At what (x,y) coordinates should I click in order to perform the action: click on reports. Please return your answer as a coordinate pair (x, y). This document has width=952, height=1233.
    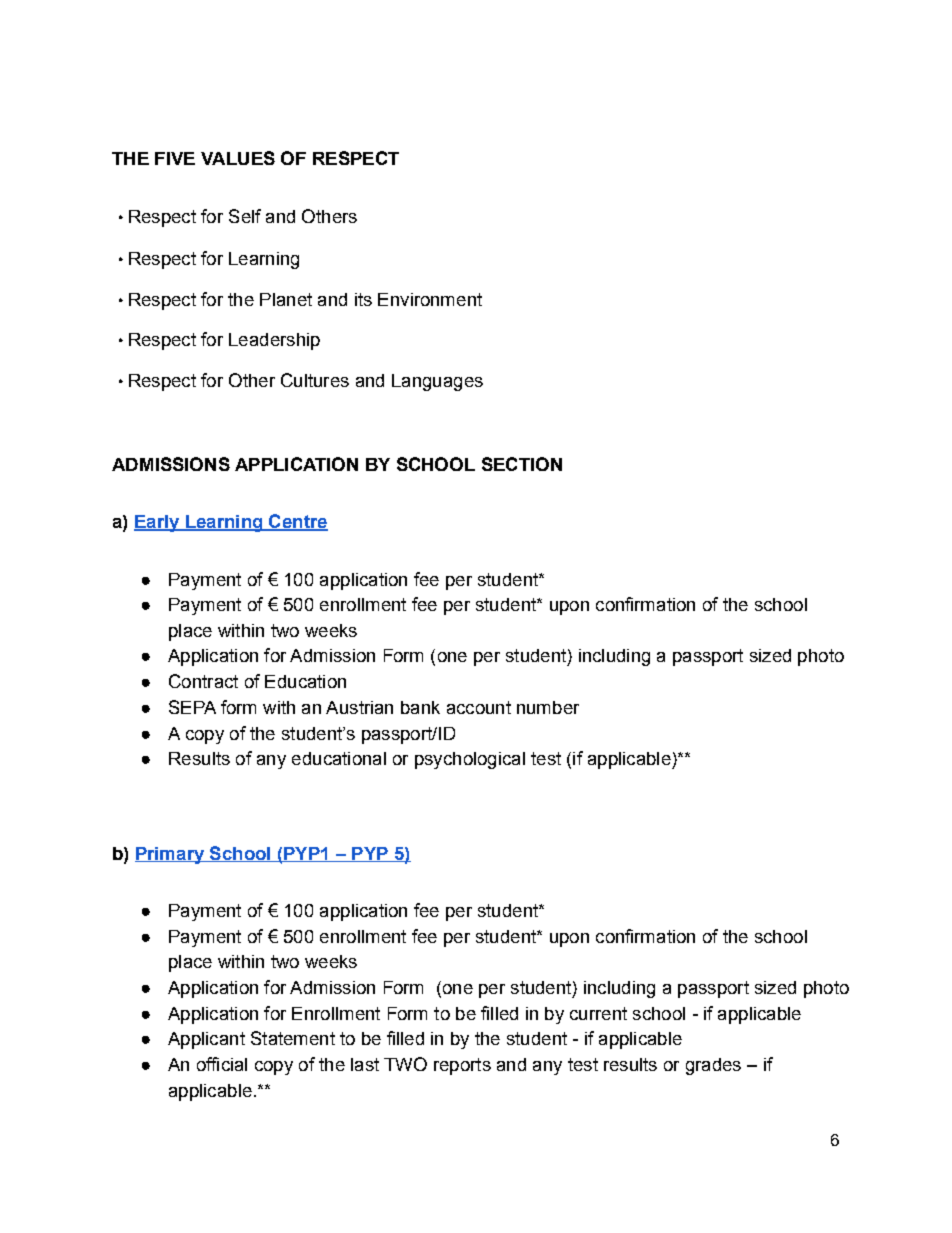
    Looking at the image, I should click on (462, 1066).
